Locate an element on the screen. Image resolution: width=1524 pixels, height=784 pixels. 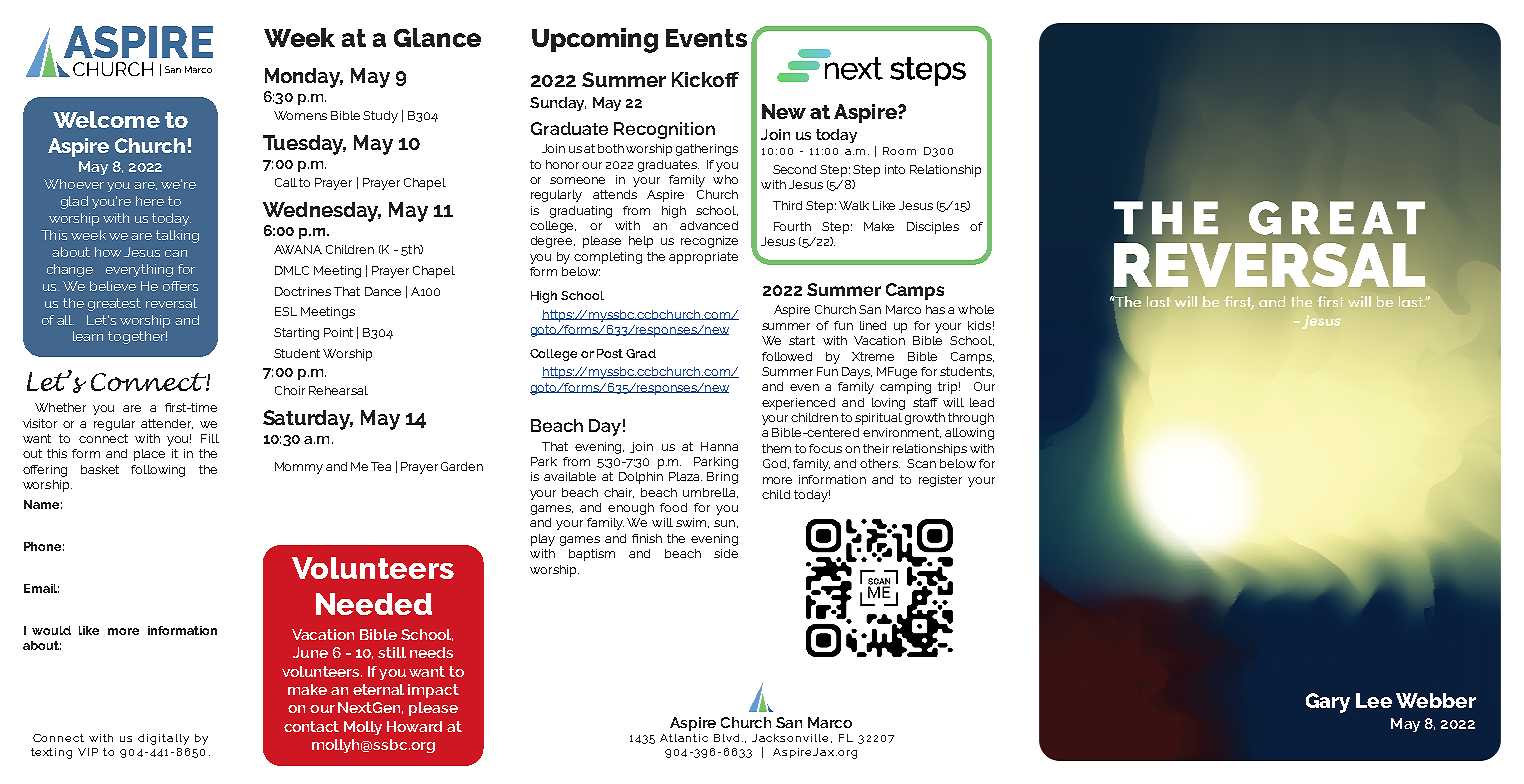
Room is located at coordinates (899, 151).
